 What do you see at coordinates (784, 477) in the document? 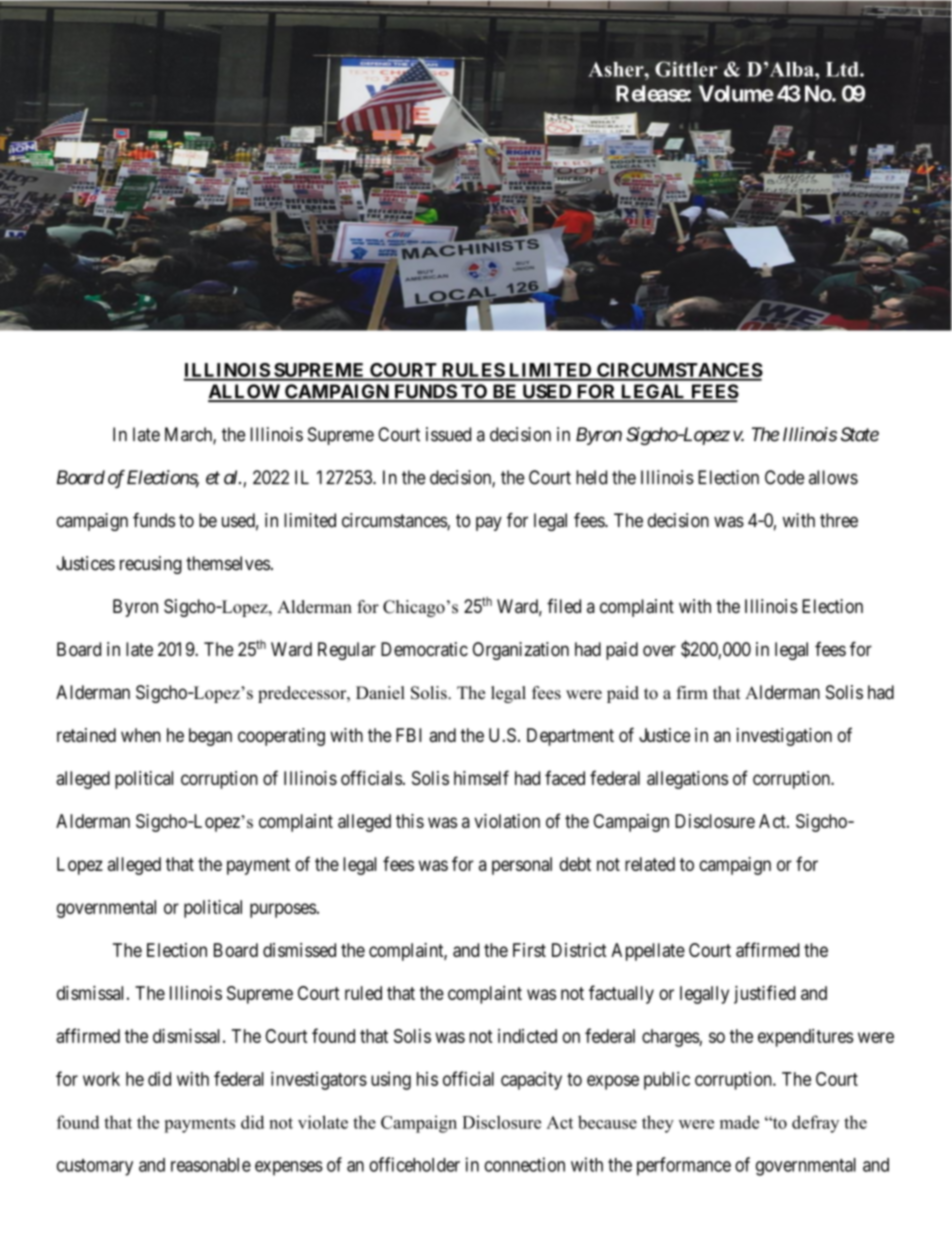
I see `Code` at bounding box center [784, 477].
